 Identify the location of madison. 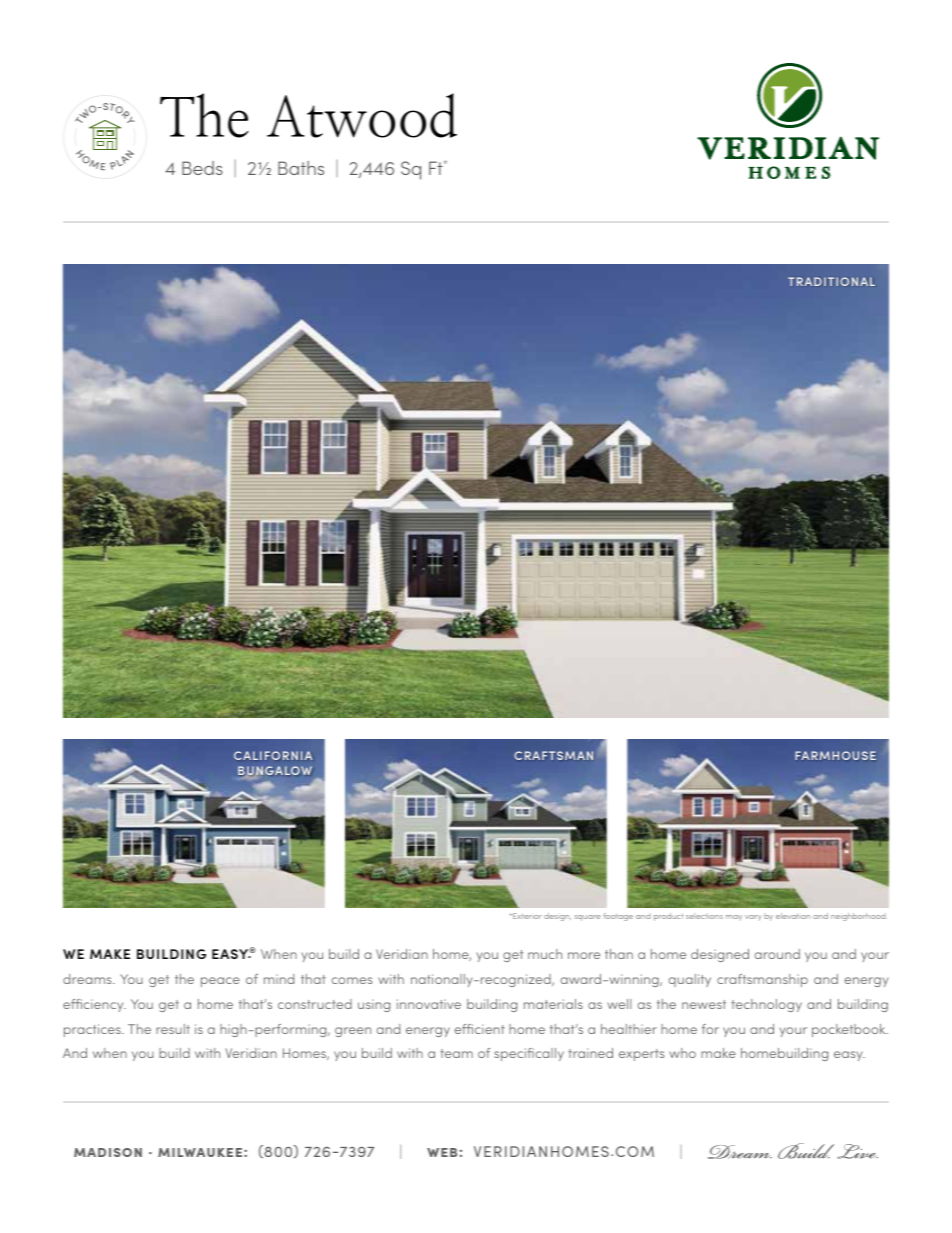
(108, 1152).
